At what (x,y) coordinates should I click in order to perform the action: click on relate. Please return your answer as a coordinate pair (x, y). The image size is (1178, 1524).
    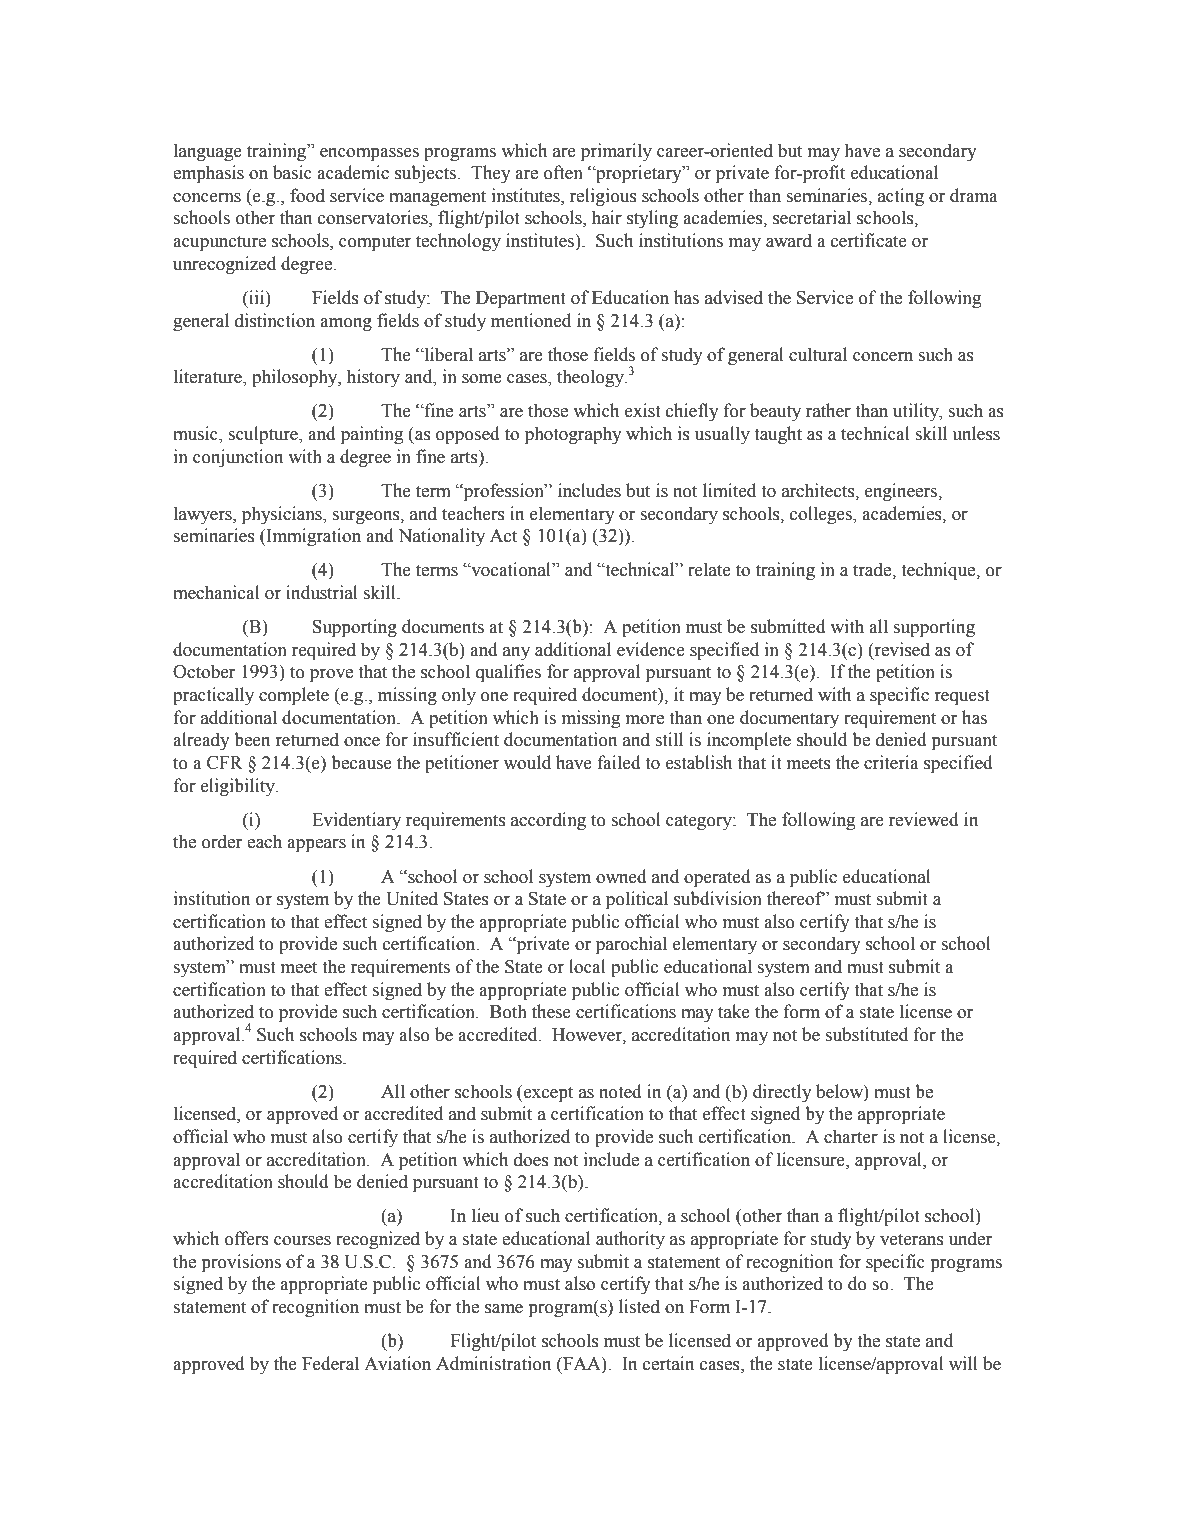
    Looking at the image, I should click on (709, 569).
